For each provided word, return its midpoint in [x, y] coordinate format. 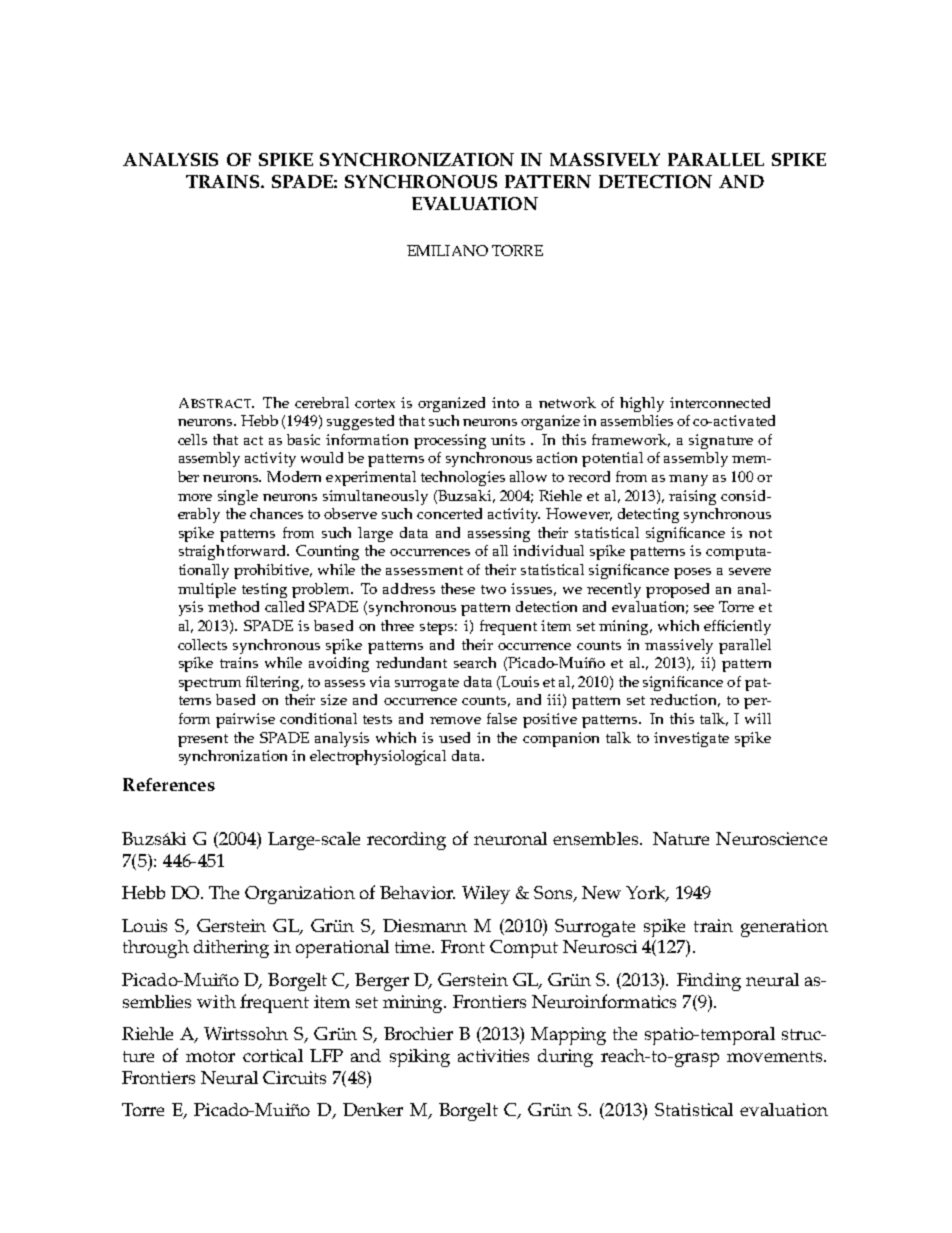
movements [776, 1056]
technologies [463, 478]
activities [493, 1055]
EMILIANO [447, 250]
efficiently [737, 627]
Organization [300, 895]
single [238, 497]
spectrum [210, 684]
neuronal [510, 838]
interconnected [720, 402]
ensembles [597, 838]
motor [210, 1056]
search [475, 662]
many [688, 480]
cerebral [322, 402]
